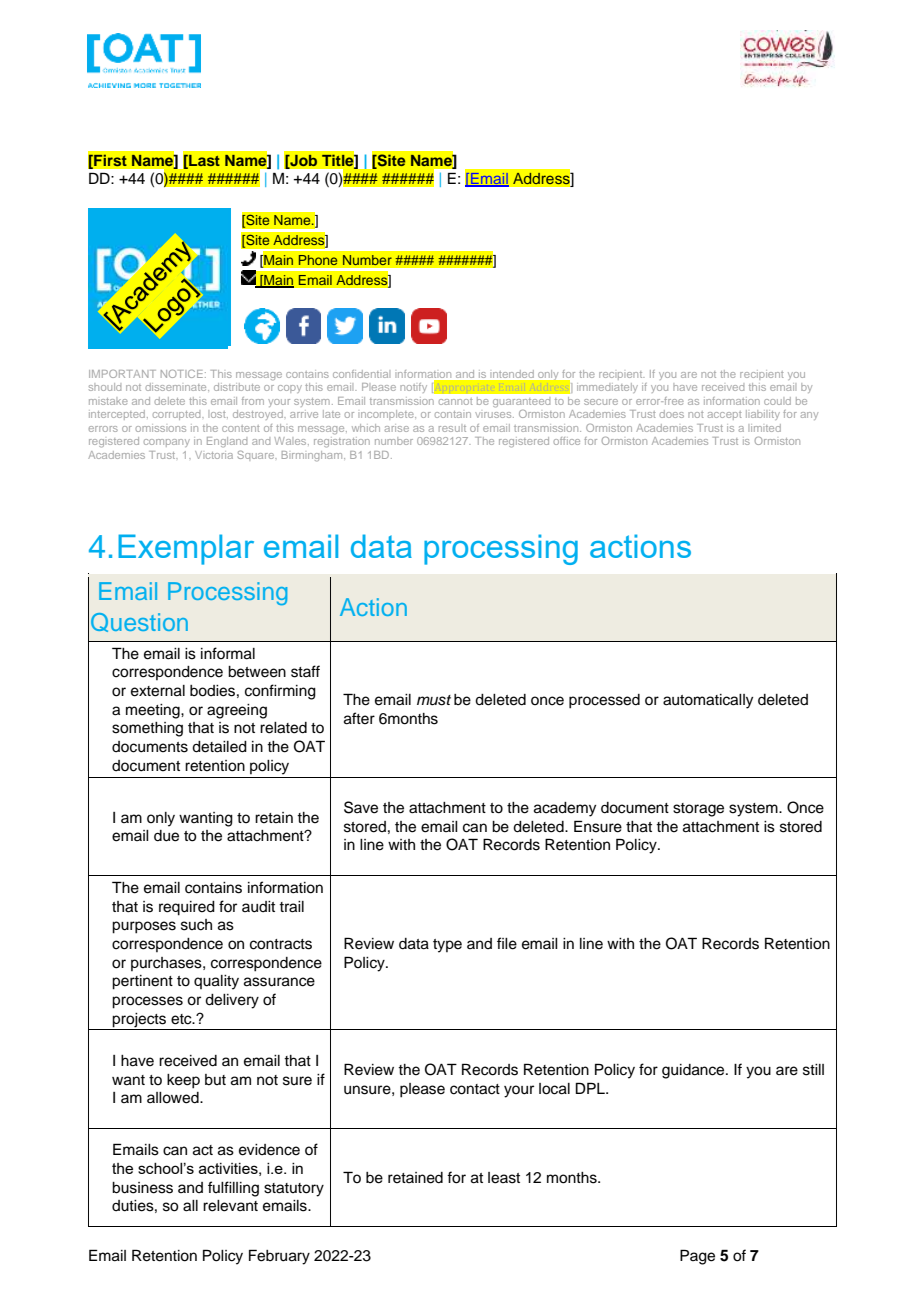 This page has height=1308, width=924. What do you see at coordinates (777, 401) in the page?
I see `could` at bounding box center [777, 401].
